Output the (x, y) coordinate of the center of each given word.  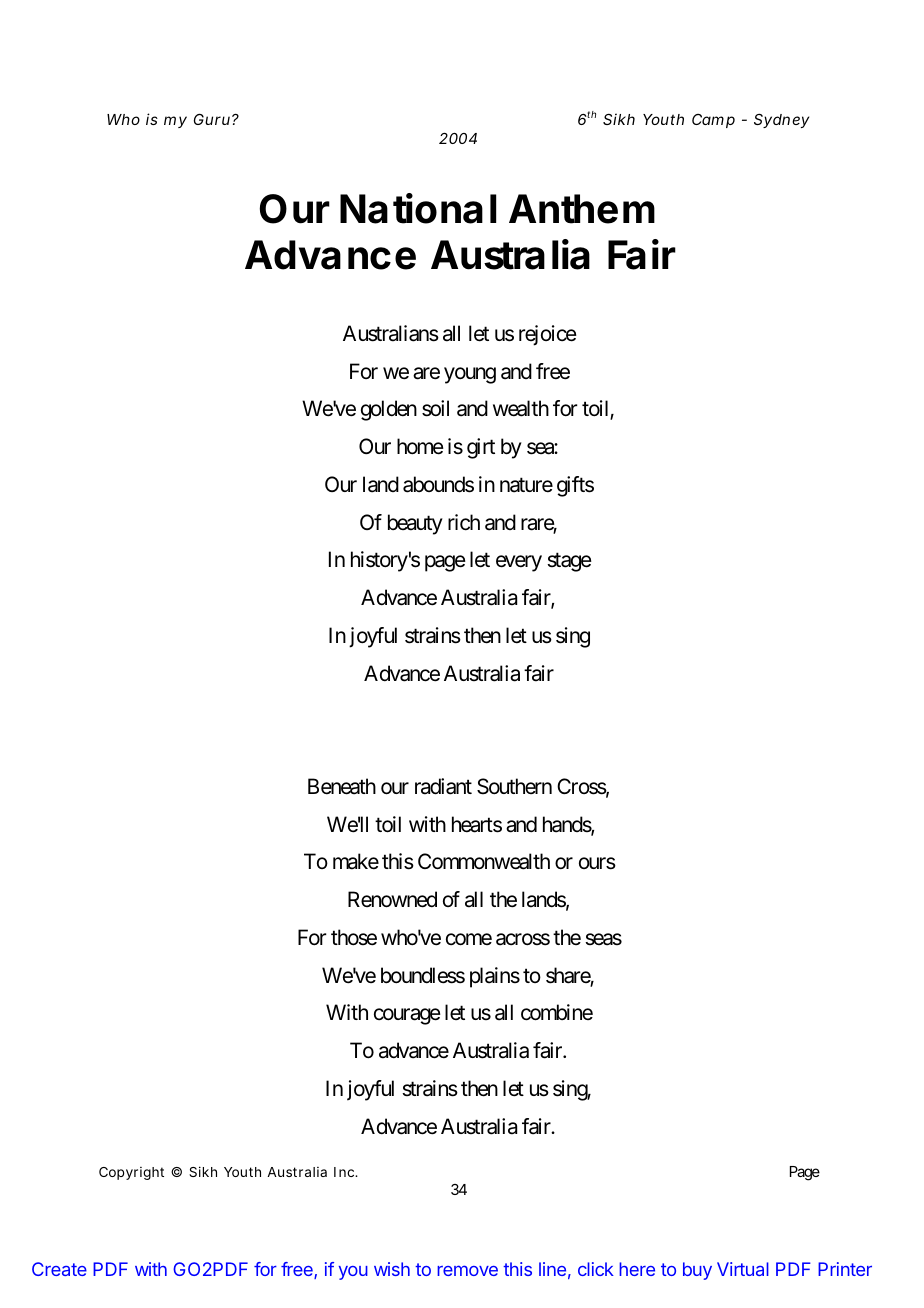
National (418, 208)
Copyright (131, 1173)
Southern (514, 786)
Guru (212, 119)
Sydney (781, 121)
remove (467, 1270)
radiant (443, 786)
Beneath (342, 786)
